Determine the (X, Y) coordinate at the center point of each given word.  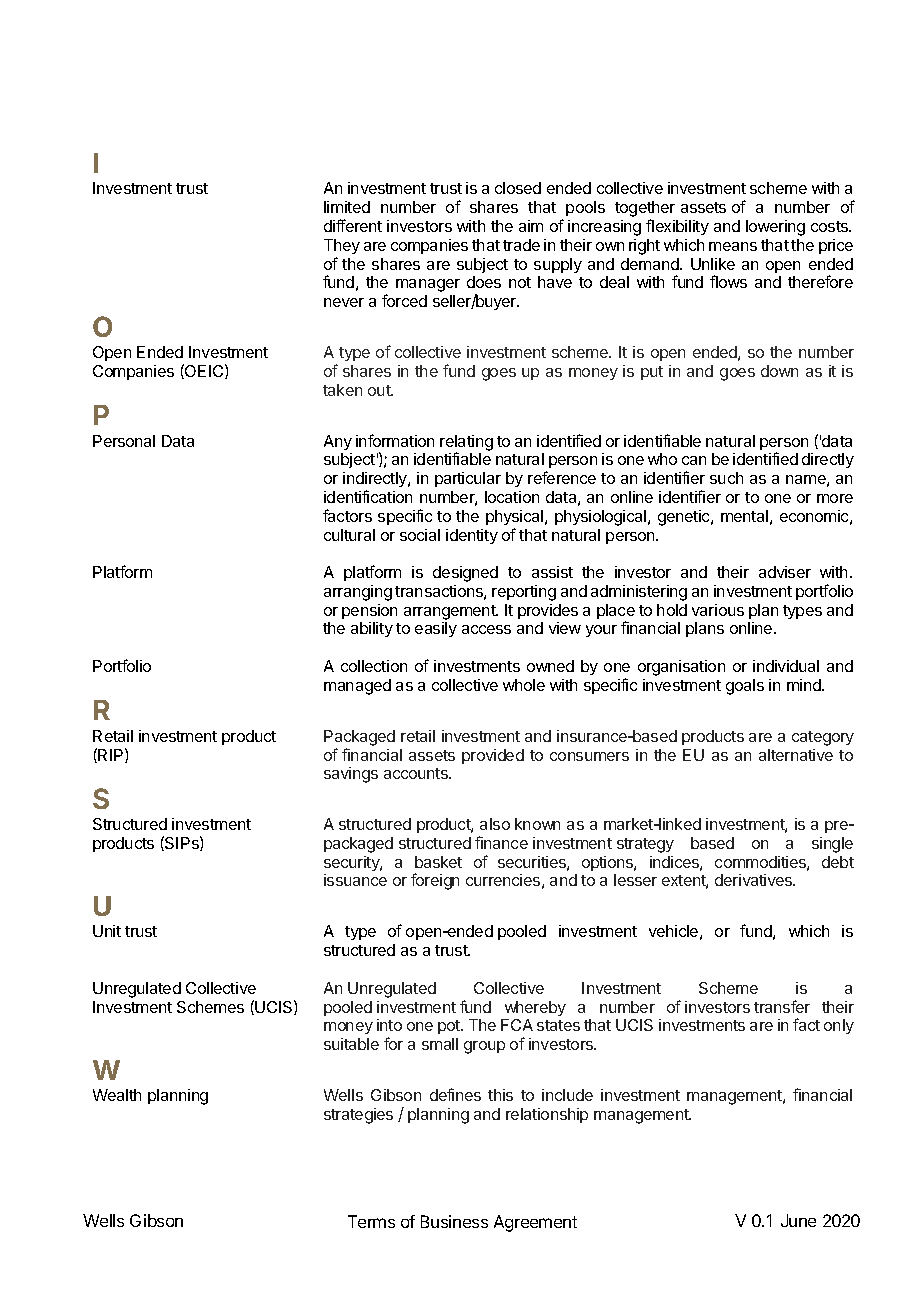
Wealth (117, 1095)
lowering (775, 228)
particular (468, 479)
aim (531, 226)
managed (357, 687)
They (342, 246)
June (798, 1220)
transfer (782, 1006)
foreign (435, 881)
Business (454, 1221)
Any (338, 442)
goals (745, 687)
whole (524, 685)
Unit (107, 931)
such (726, 478)
